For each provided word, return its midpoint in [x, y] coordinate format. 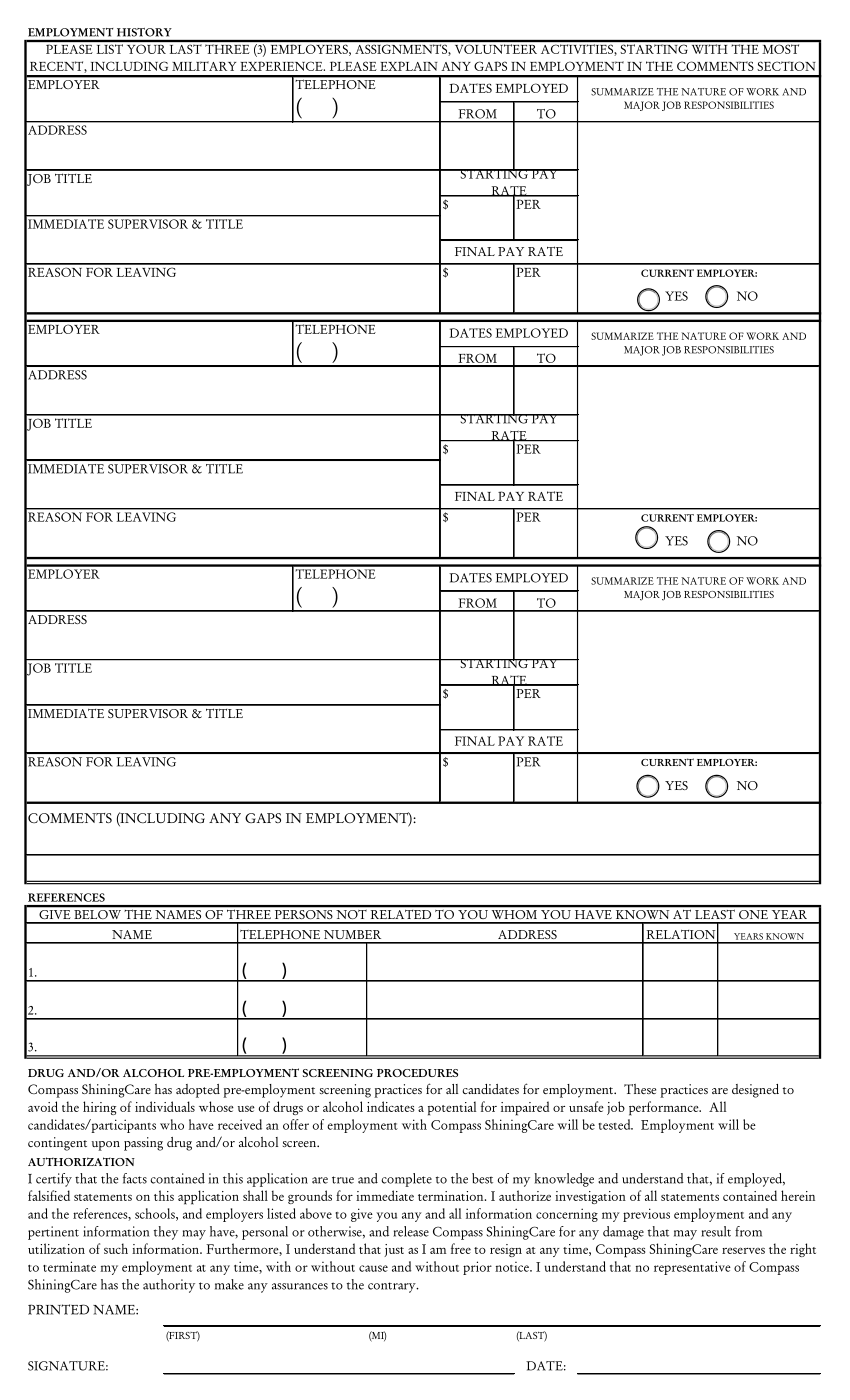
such [116, 1248]
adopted [198, 1091]
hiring [99, 1108]
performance [665, 1108]
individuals [165, 1106]
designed [755, 1091]
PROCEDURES [417, 1073]
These [640, 1089]
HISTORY [144, 32]
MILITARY [204, 66]
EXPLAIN [409, 66]
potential [452, 1108]
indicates [391, 1106]
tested [615, 1124]
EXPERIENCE [282, 66]
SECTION [786, 66]
